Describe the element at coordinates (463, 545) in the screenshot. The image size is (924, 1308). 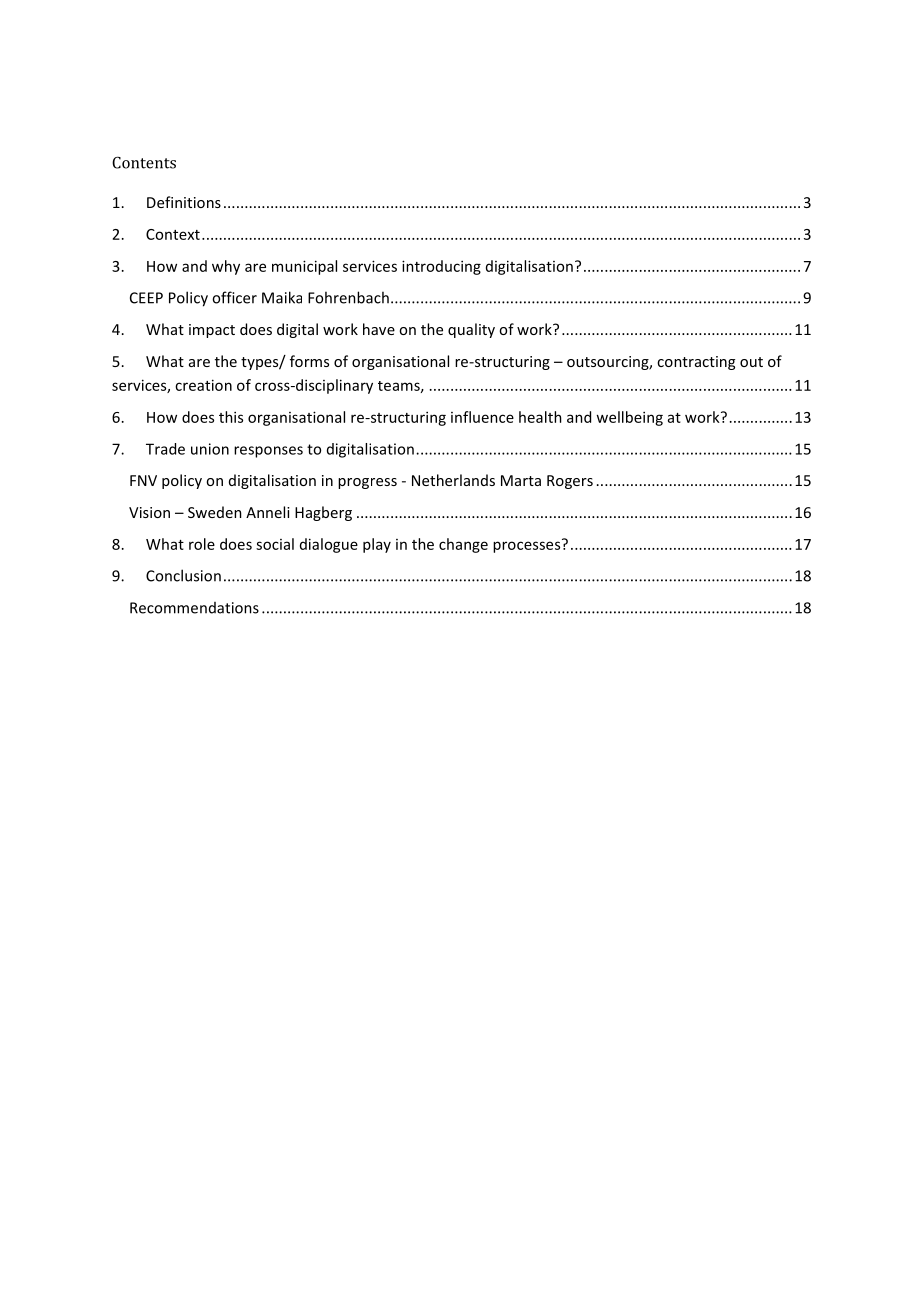
I see `change` at that location.
